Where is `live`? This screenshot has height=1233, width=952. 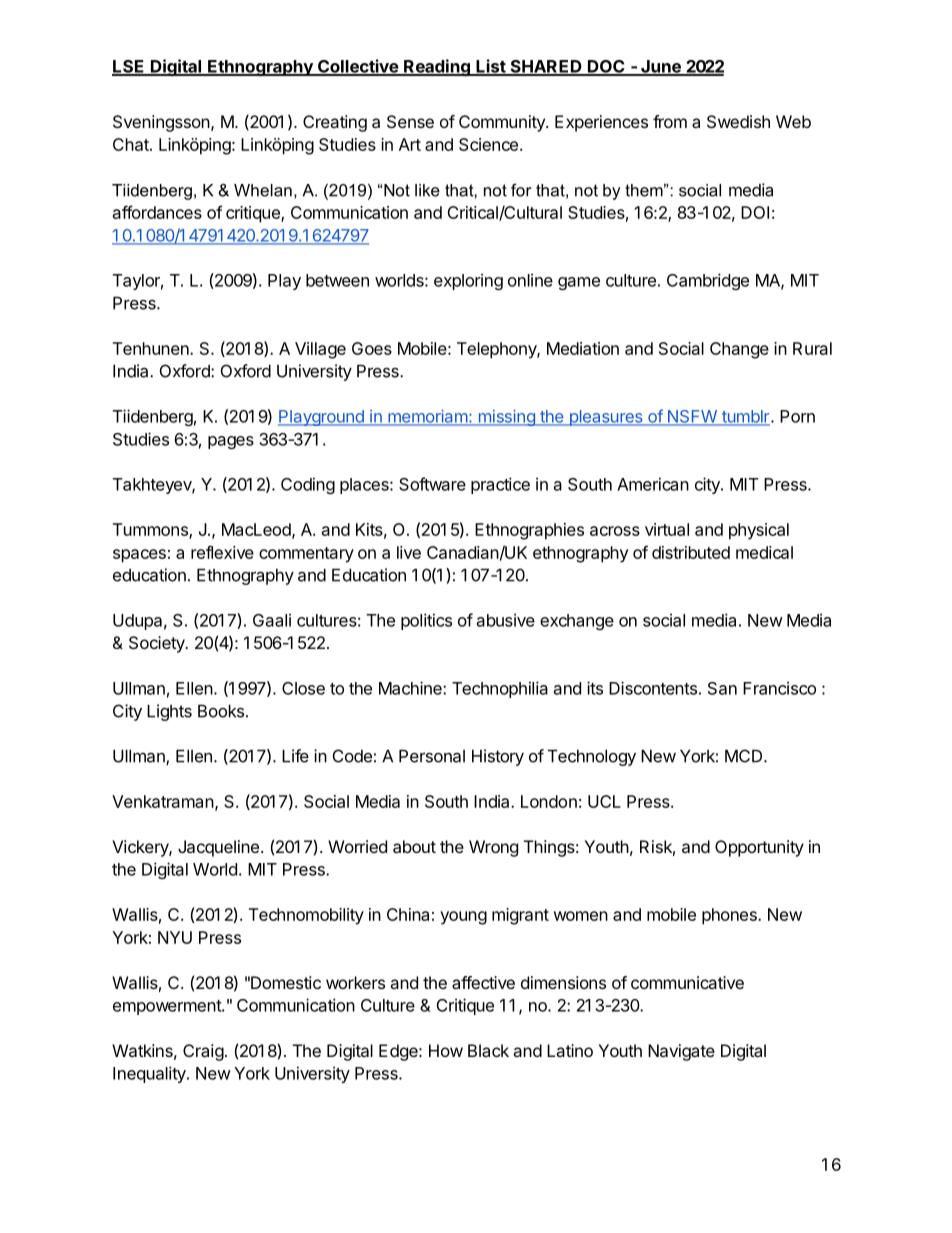
live is located at coordinates (409, 552).
